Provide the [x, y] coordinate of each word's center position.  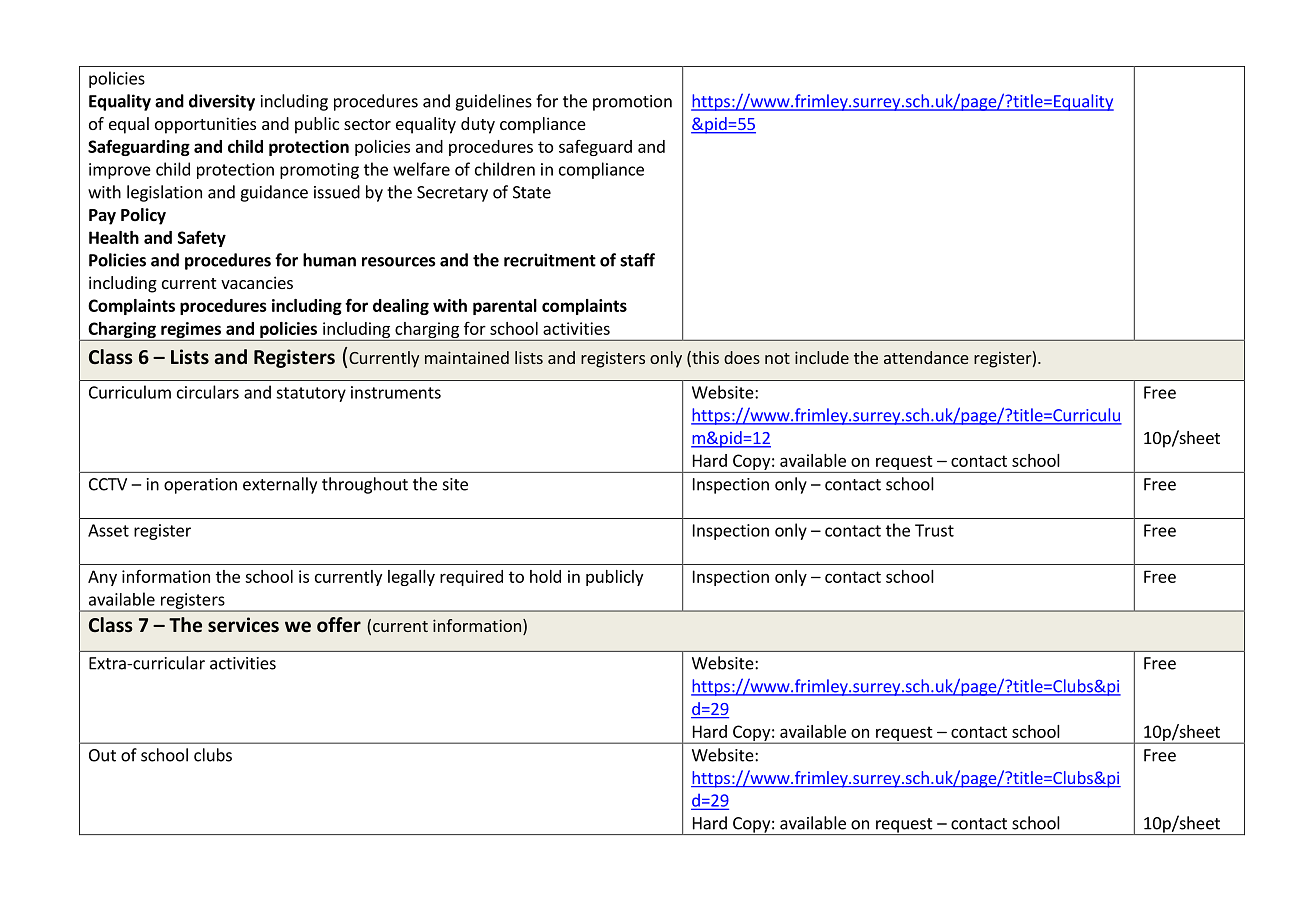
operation [200, 486]
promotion [632, 103]
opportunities [205, 125]
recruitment [550, 260]
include [822, 357]
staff [637, 260]
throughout [365, 485]
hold [545, 576]
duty [478, 125]
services [243, 625]
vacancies [257, 282]
